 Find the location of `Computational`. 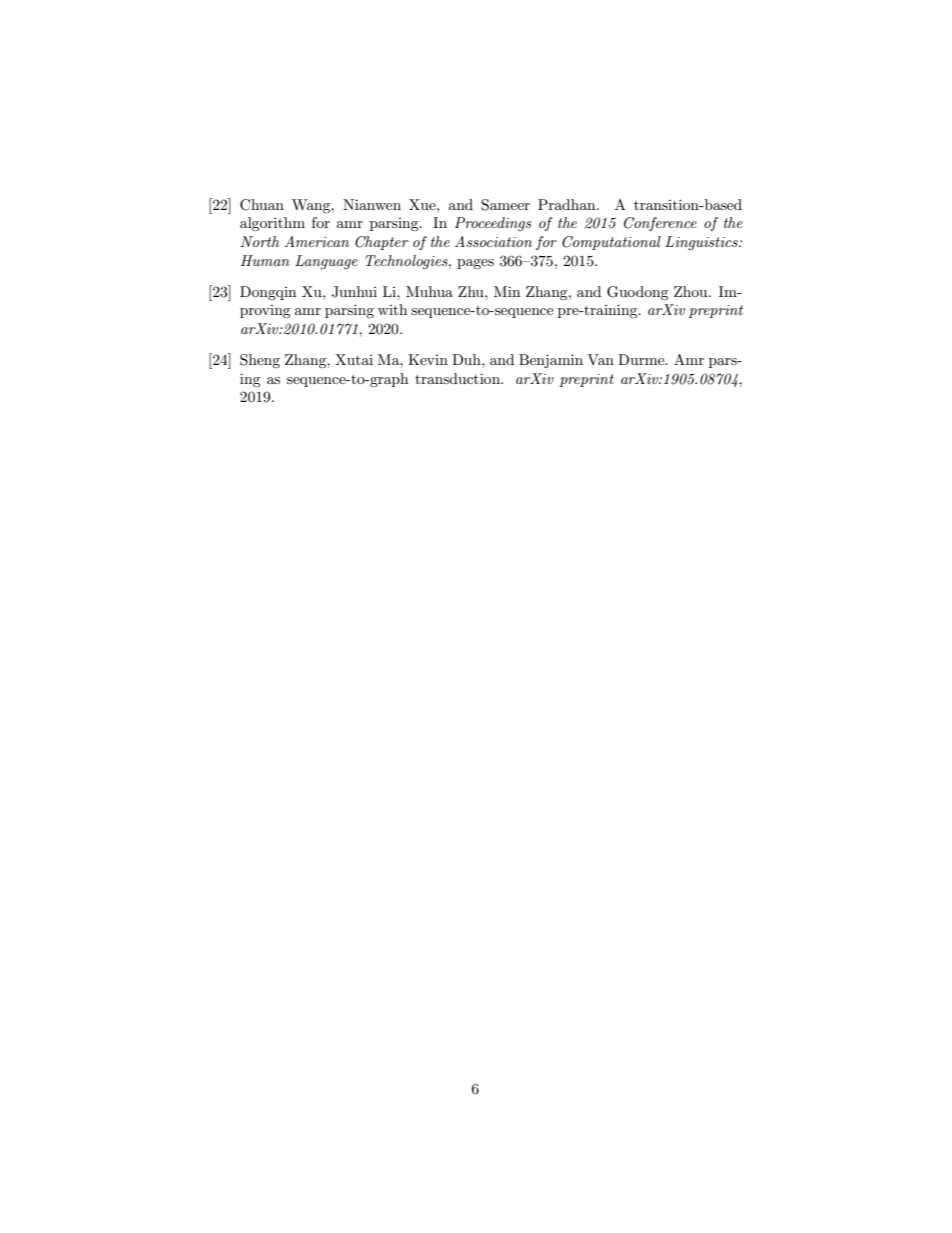

Computational is located at coordinates (611, 243).
